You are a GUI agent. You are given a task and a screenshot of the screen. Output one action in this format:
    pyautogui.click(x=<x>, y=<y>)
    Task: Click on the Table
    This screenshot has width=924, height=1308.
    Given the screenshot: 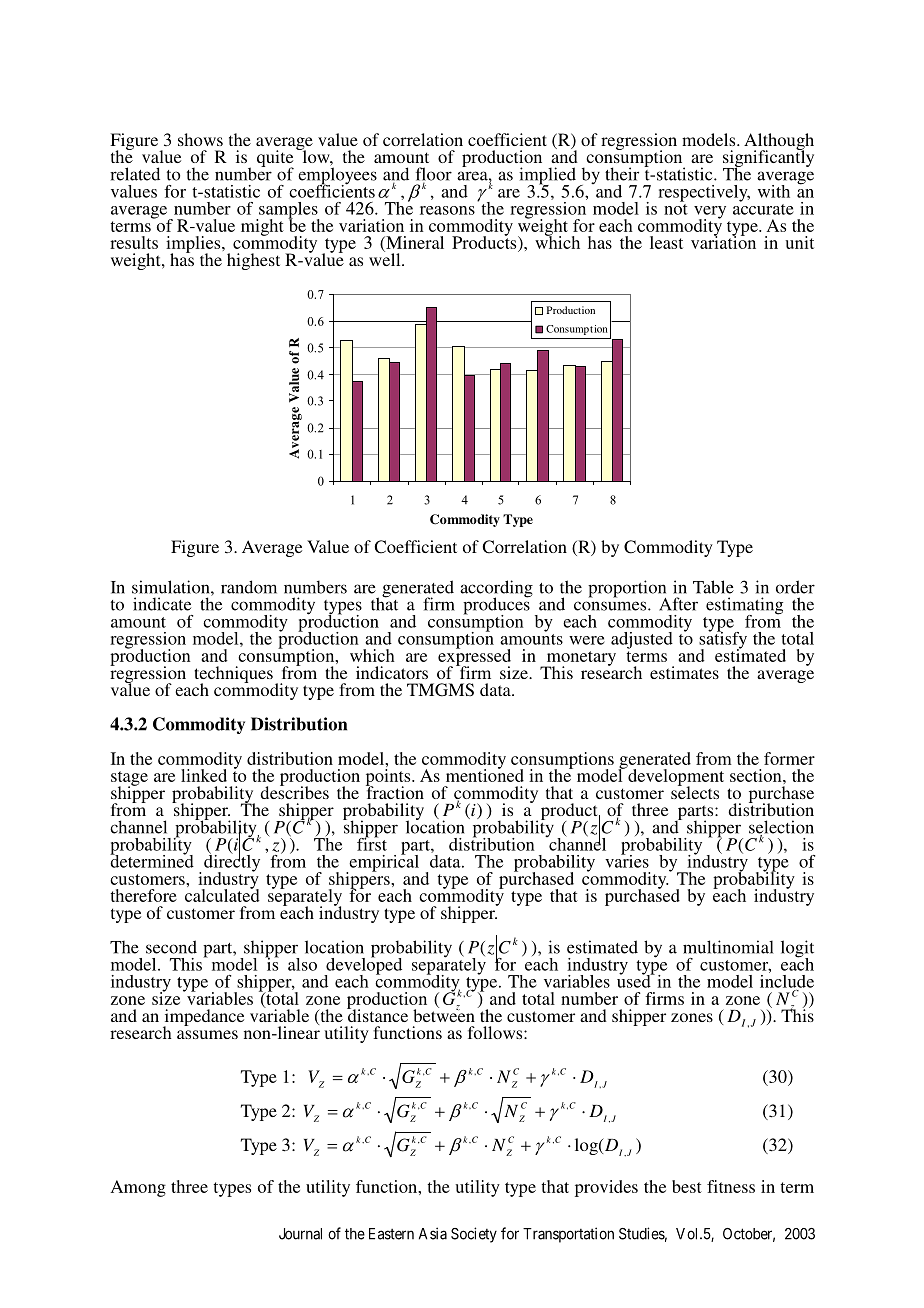 What is the action you would take?
    pyautogui.click(x=713, y=587)
